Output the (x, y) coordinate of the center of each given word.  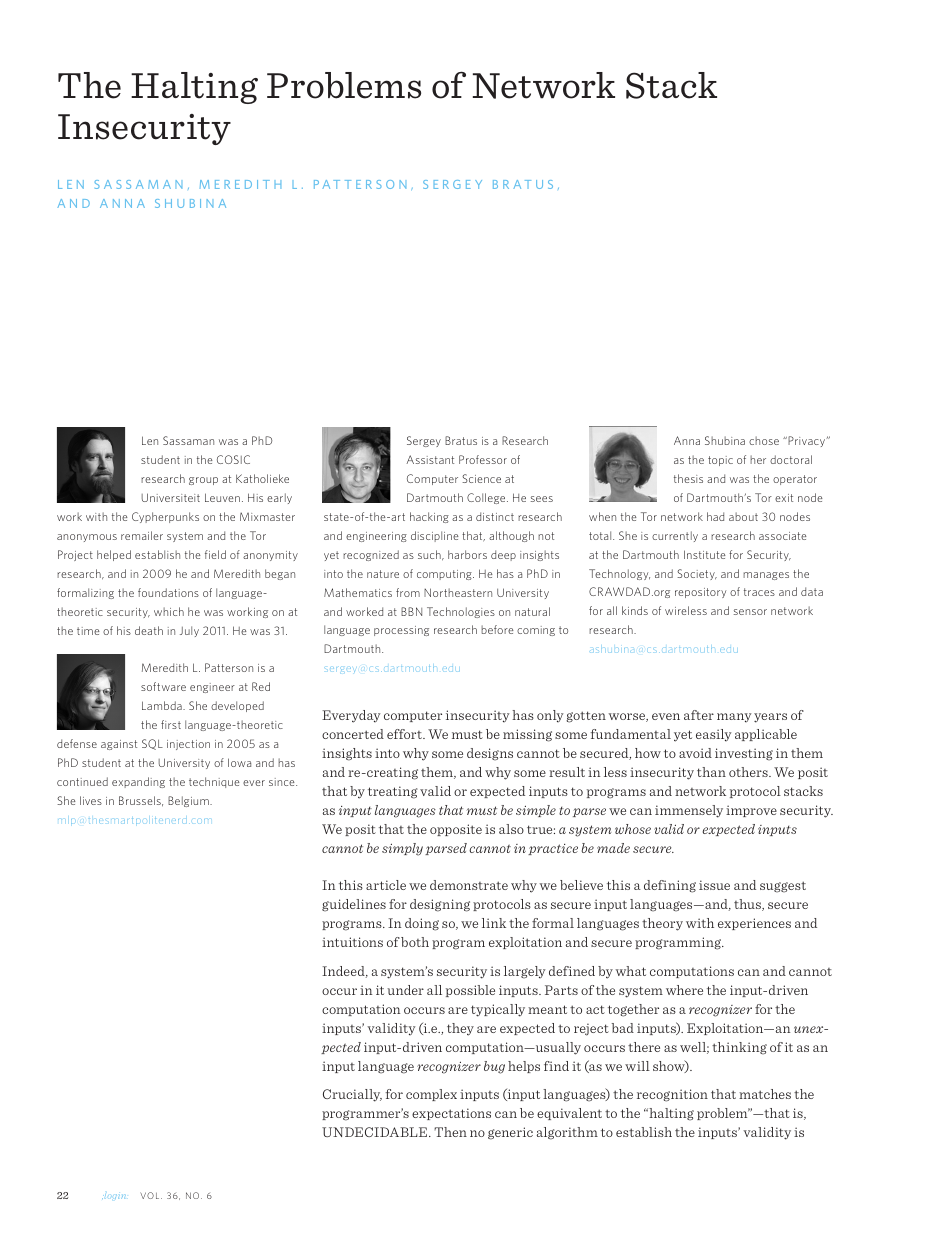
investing (744, 754)
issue (714, 885)
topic (720, 461)
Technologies (461, 612)
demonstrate (469, 885)
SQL (152, 744)
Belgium (189, 801)
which (169, 611)
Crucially (352, 1095)
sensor (750, 612)
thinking (739, 1048)
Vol (151, 1195)
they (460, 1029)
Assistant (430, 459)
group (203, 481)
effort (405, 734)
